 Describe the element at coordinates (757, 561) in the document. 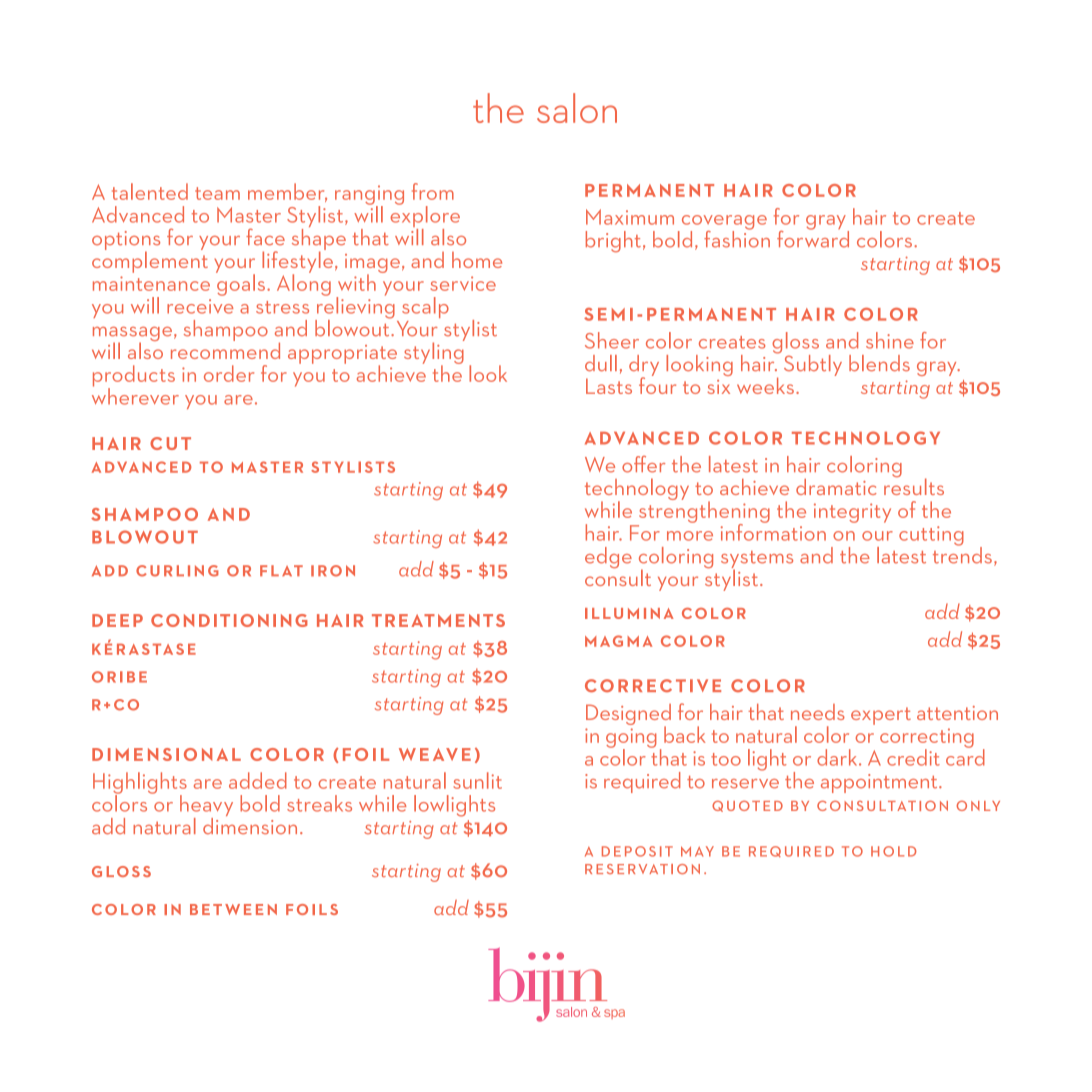

I see `systems` at that location.
